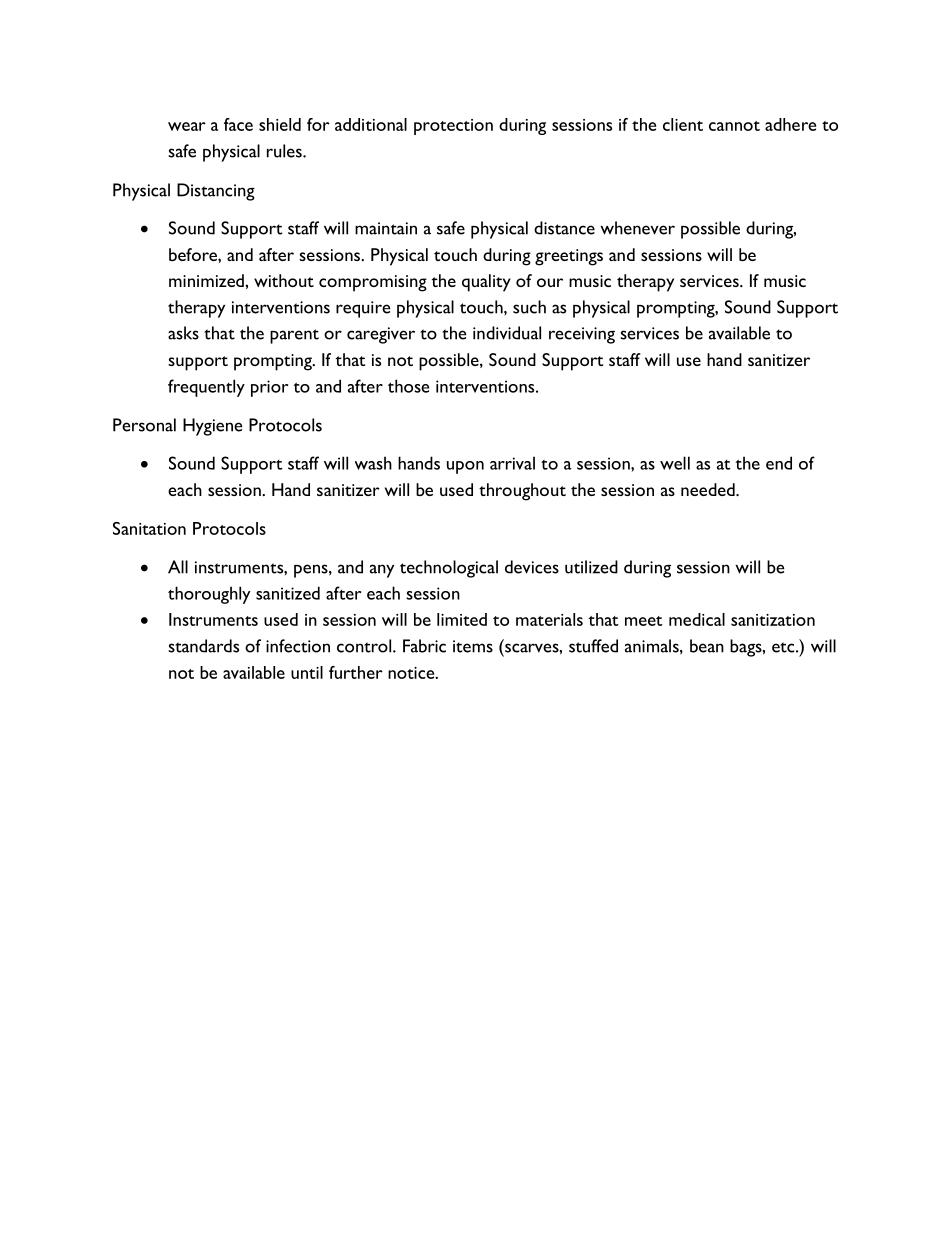  What do you see at coordinates (582, 335) in the image?
I see `receiving` at bounding box center [582, 335].
